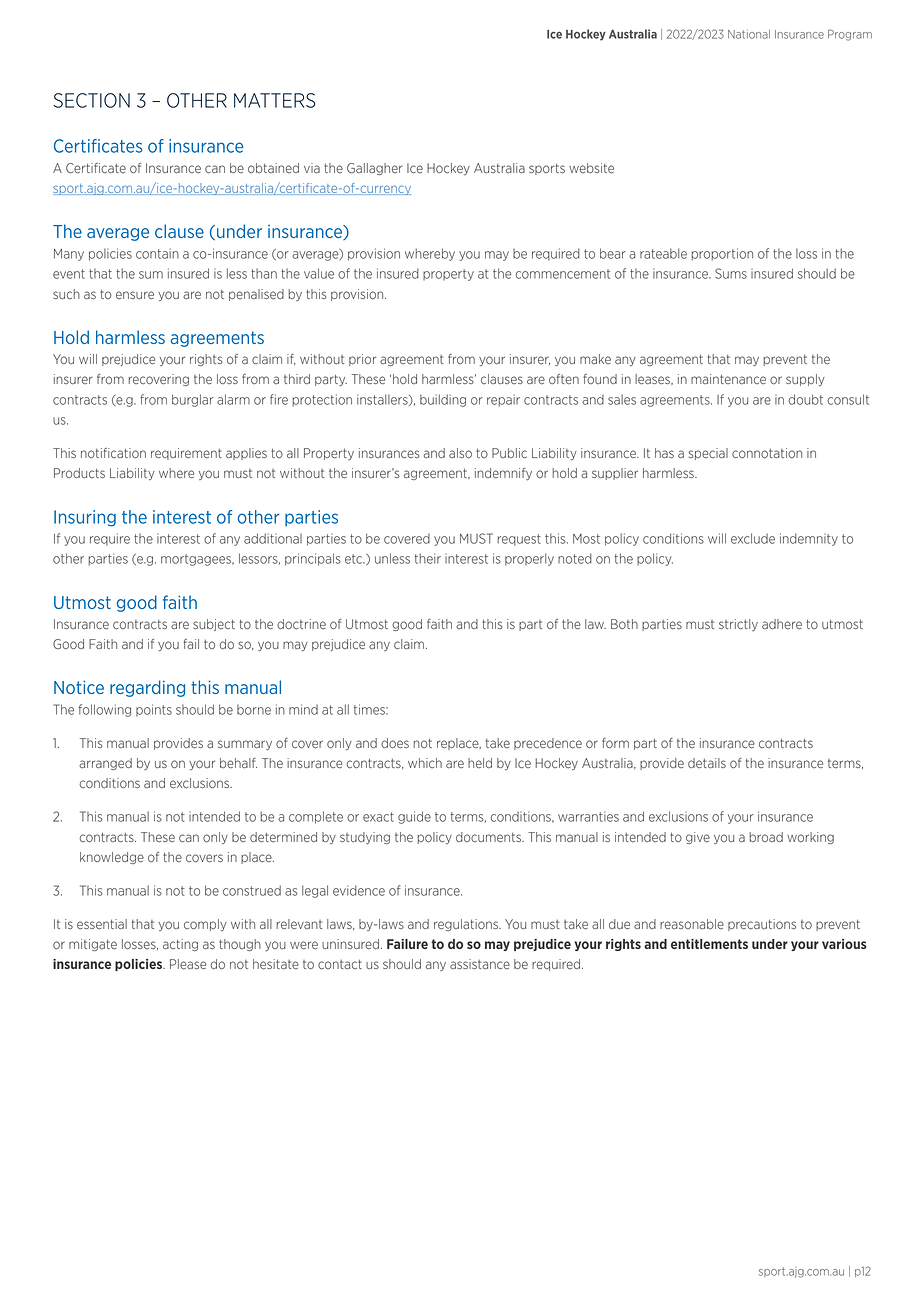  Describe the element at coordinates (749, 34) in the screenshot. I see `National` at that location.
